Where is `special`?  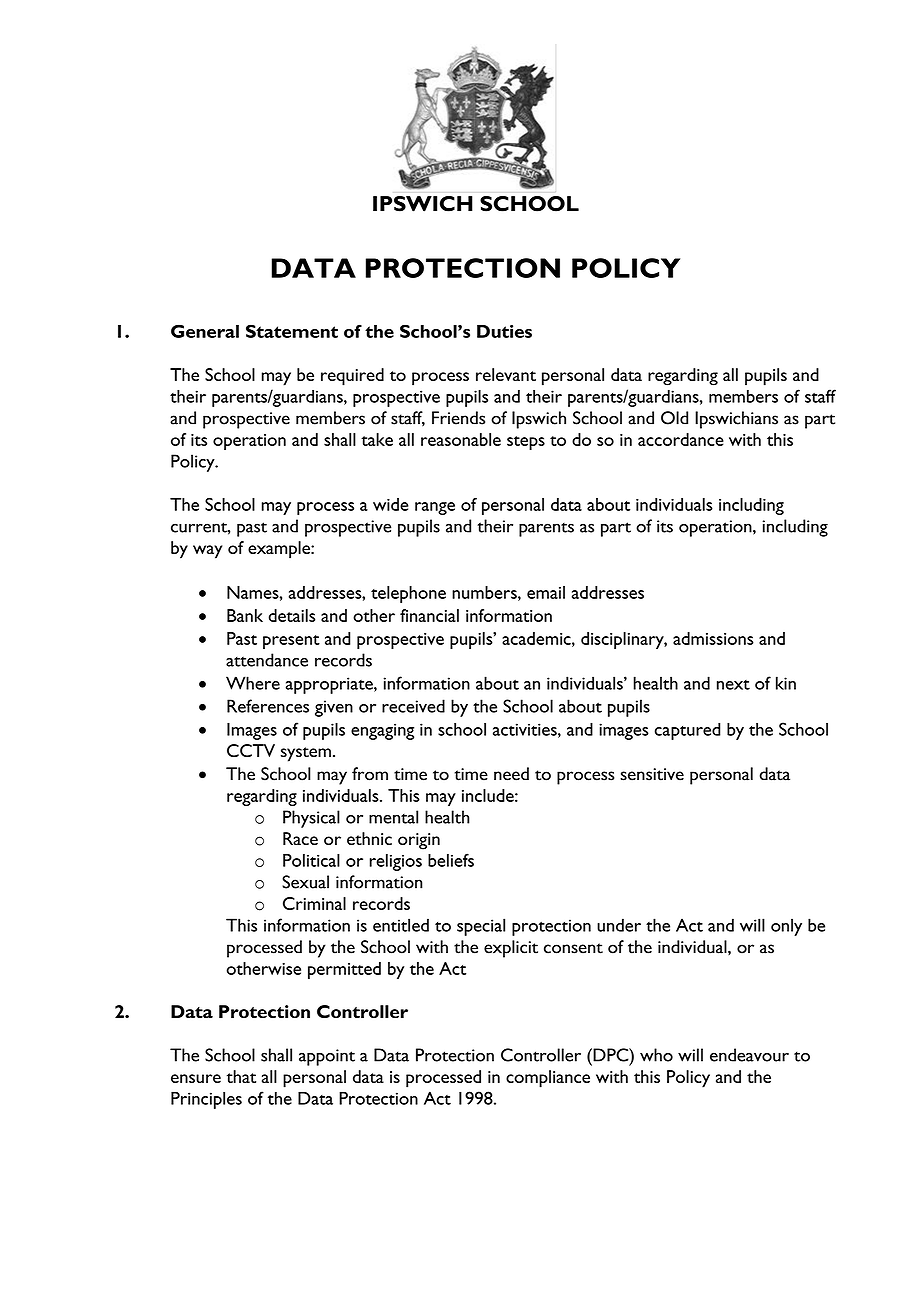 special is located at coordinates (481, 927).
